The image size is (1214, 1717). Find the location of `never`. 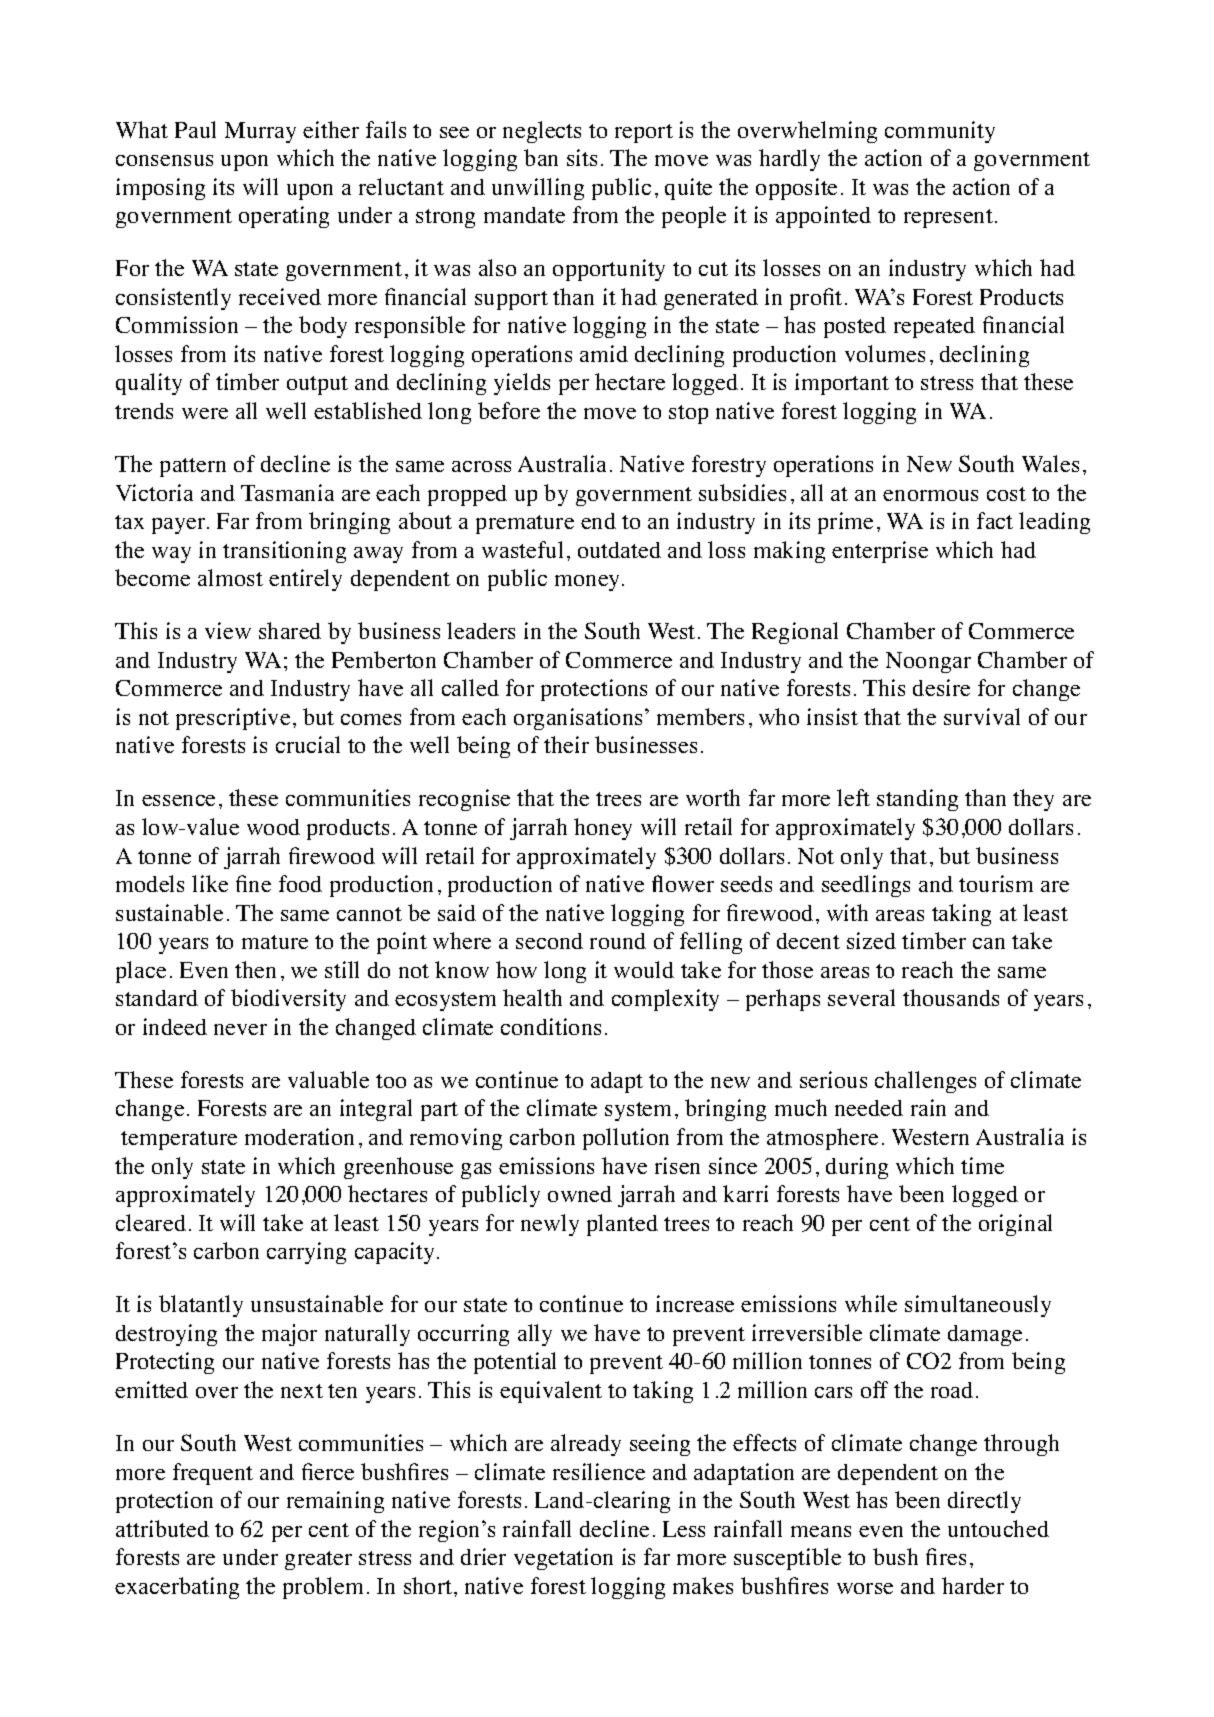

never is located at coordinates (240, 1029).
